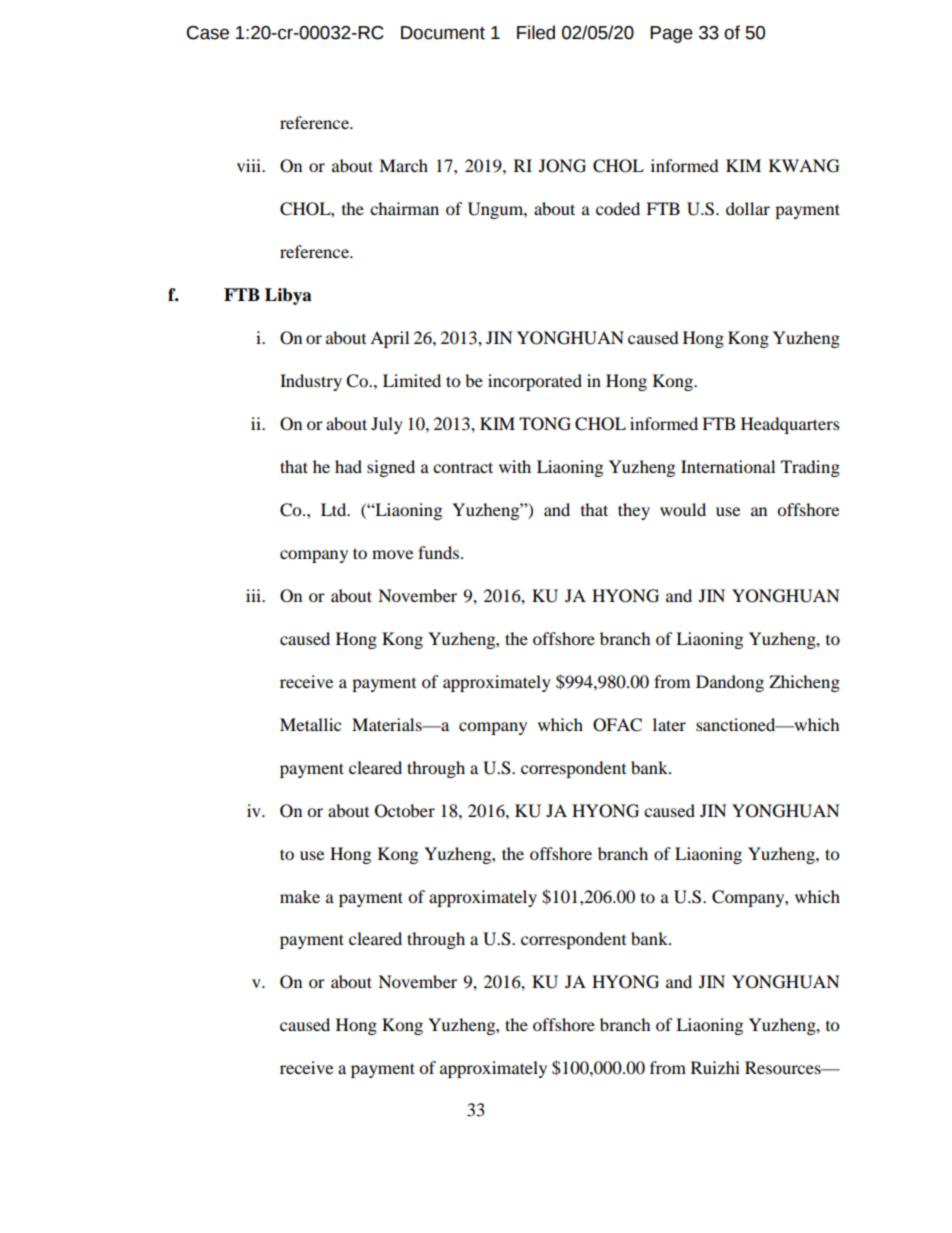  What do you see at coordinates (208, 33) in the page?
I see `Case` at bounding box center [208, 33].
